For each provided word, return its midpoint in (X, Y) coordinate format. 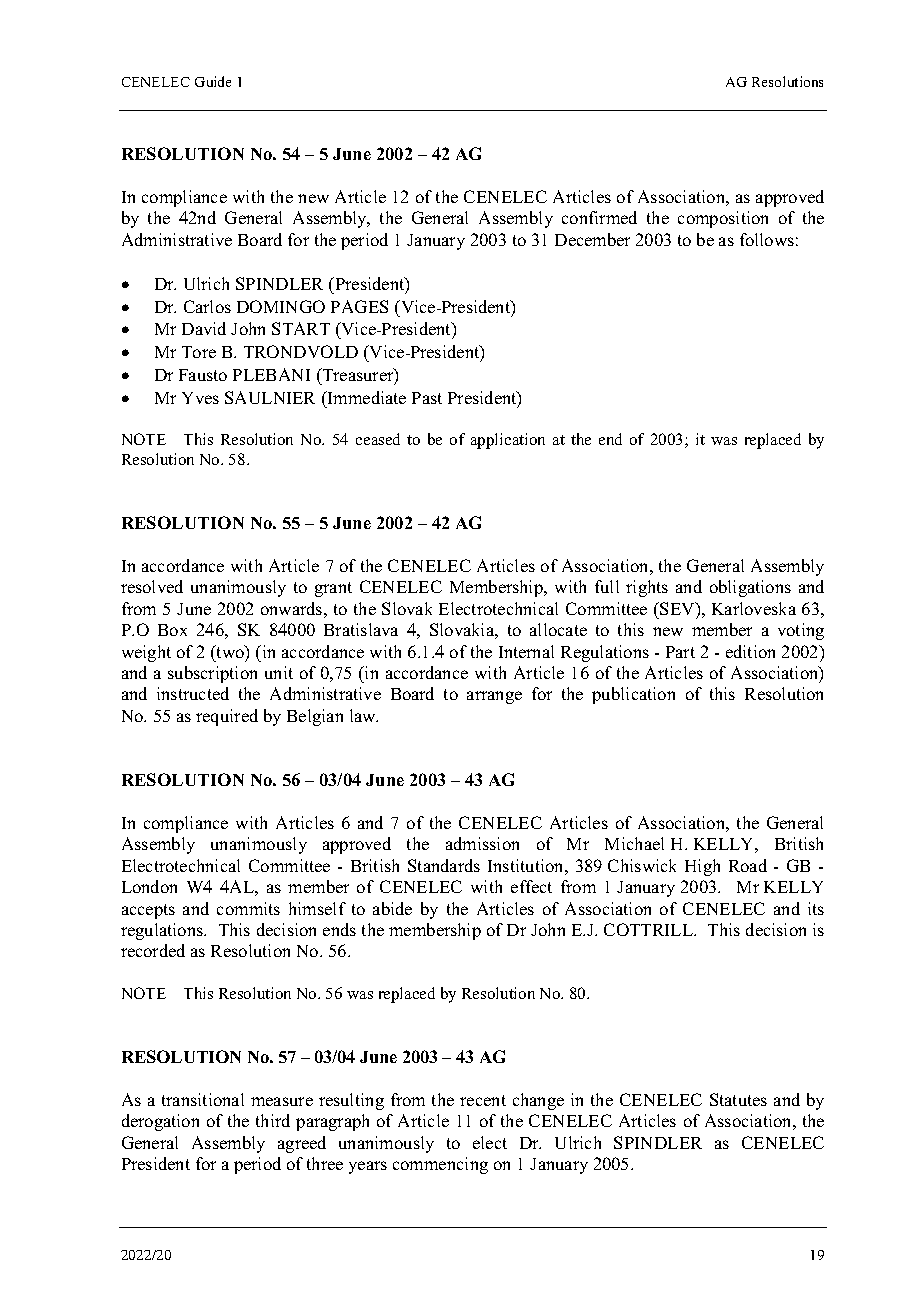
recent (483, 1100)
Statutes (738, 1099)
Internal (526, 651)
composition (723, 219)
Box (172, 630)
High (702, 867)
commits (248, 908)
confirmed (599, 217)
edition (750, 651)
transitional (203, 1099)
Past (427, 398)
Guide (213, 81)
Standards (444, 865)
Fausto (203, 375)
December (592, 239)
